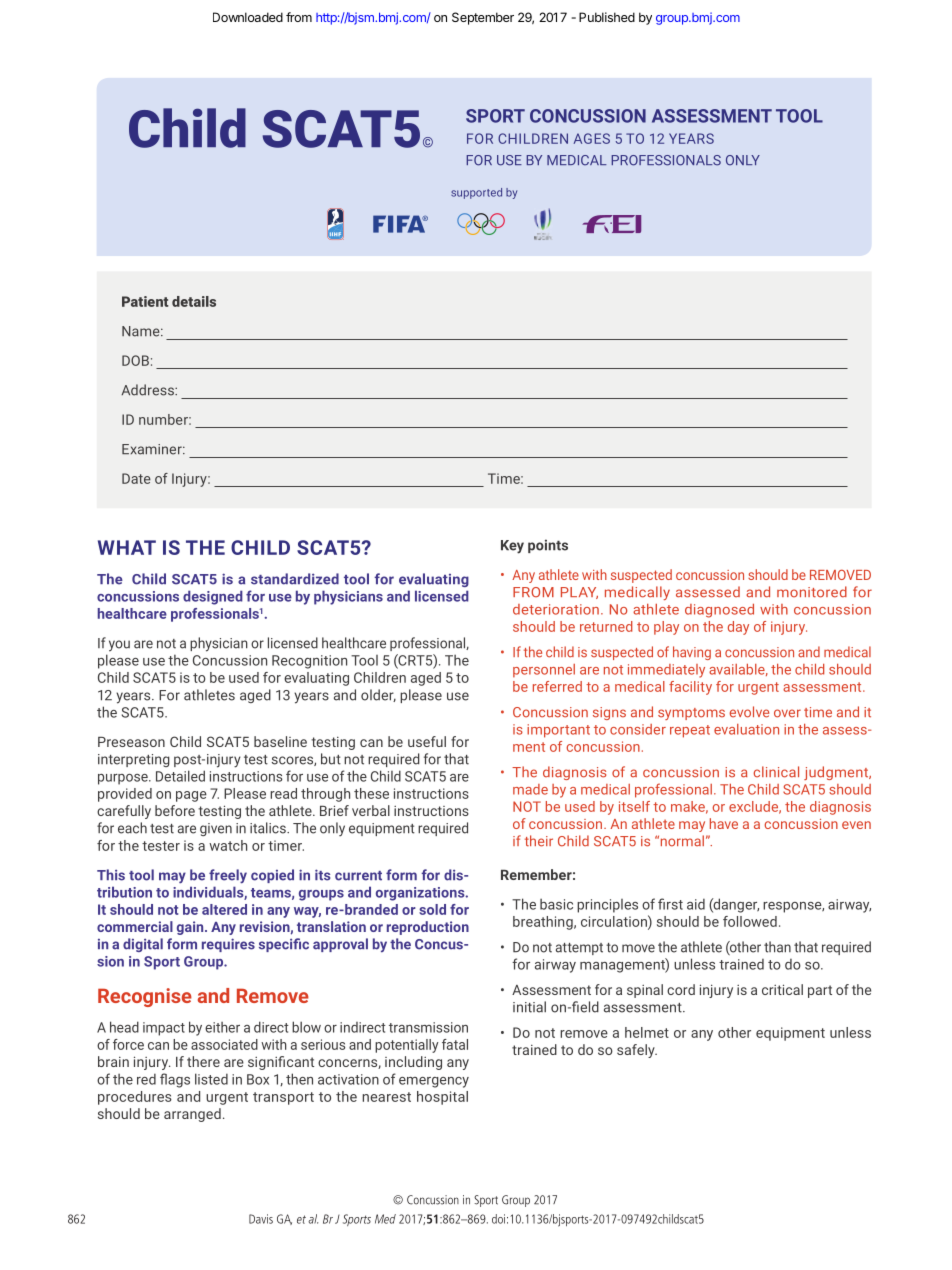  I want to click on Published, so click(607, 17).
